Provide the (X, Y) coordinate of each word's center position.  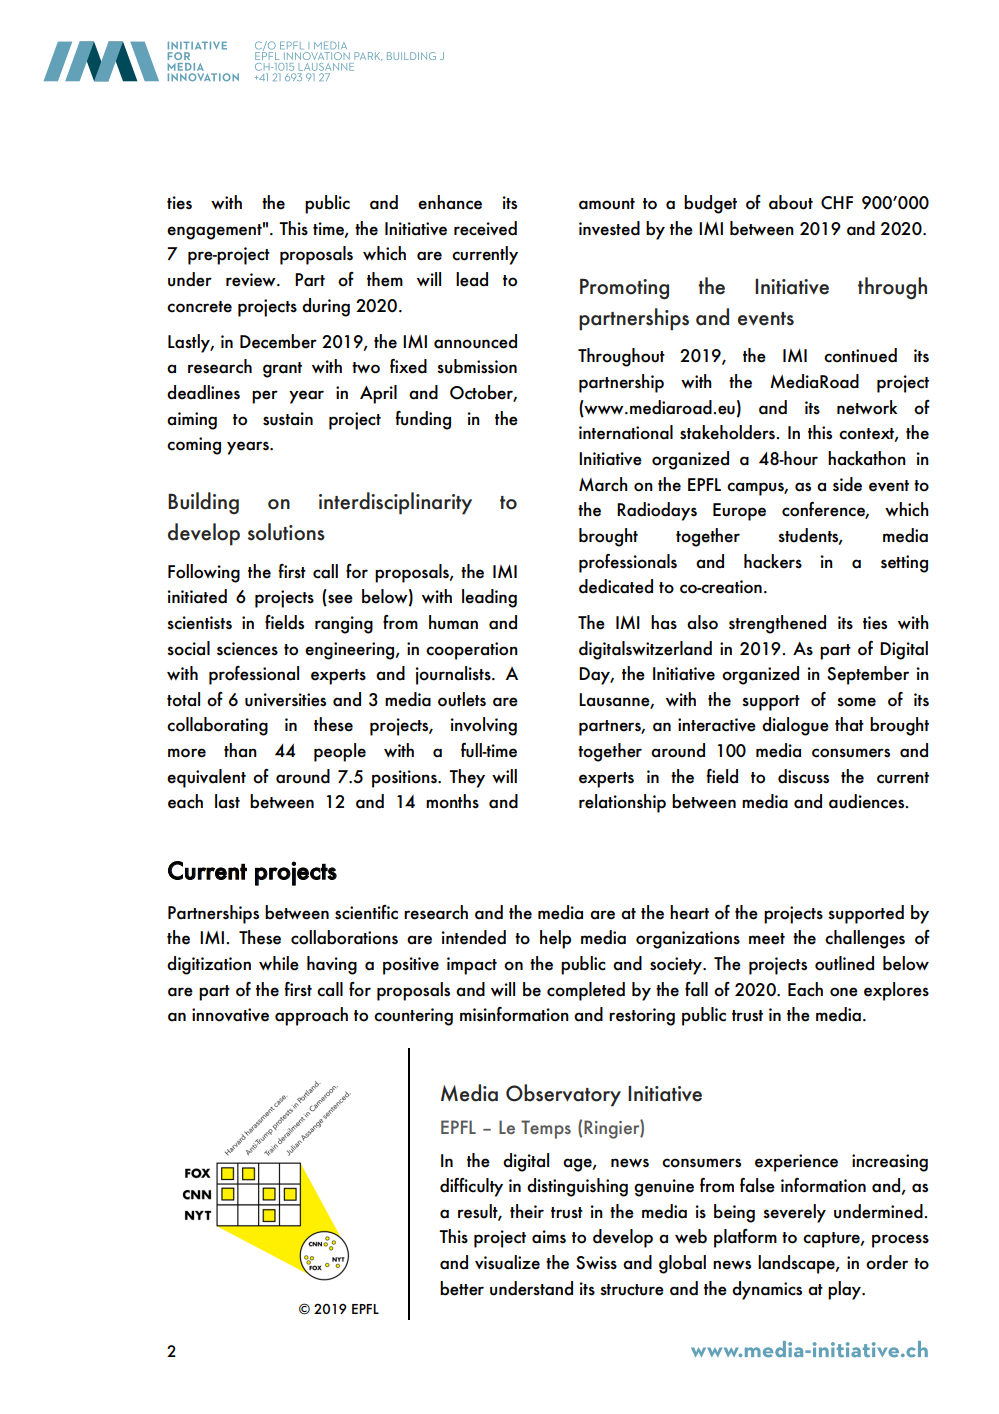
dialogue (795, 726)
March (603, 484)
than (240, 750)
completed (586, 991)
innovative (230, 1015)
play (846, 1290)
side (847, 484)
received (485, 228)
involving (484, 726)
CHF (837, 203)
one (844, 992)
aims (549, 1237)
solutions (286, 532)
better (462, 1288)
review (252, 280)
